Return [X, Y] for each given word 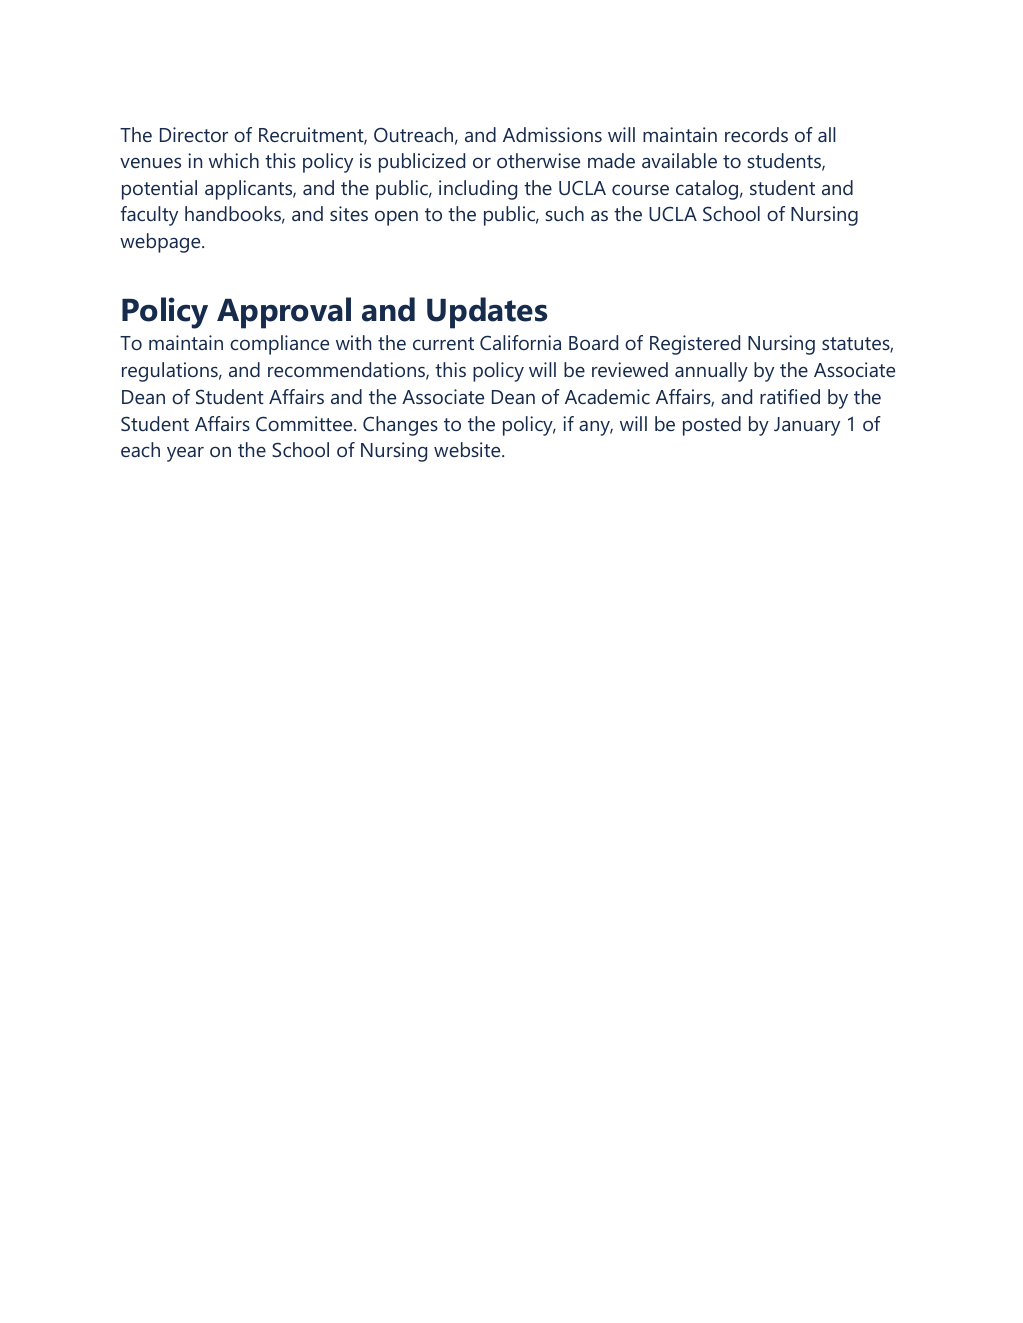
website [468, 449]
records [756, 134]
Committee [305, 423]
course [640, 190]
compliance [279, 345]
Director [194, 134]
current [443, 343]
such [564, 213]
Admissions [552, 134]
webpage [161, 243]
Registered [695, 345]
